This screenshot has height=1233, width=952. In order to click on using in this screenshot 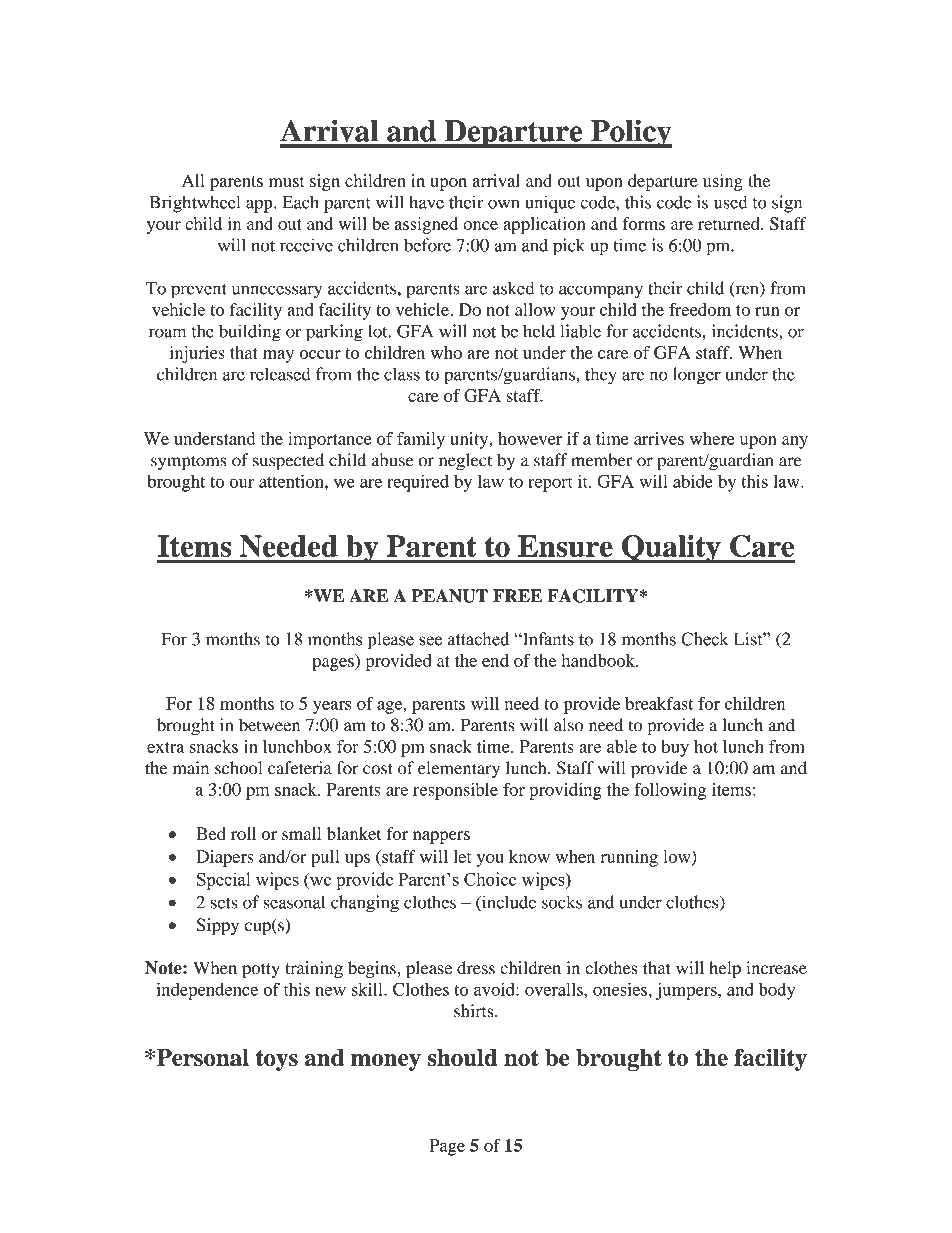, I will do `click(723, 182)`.
